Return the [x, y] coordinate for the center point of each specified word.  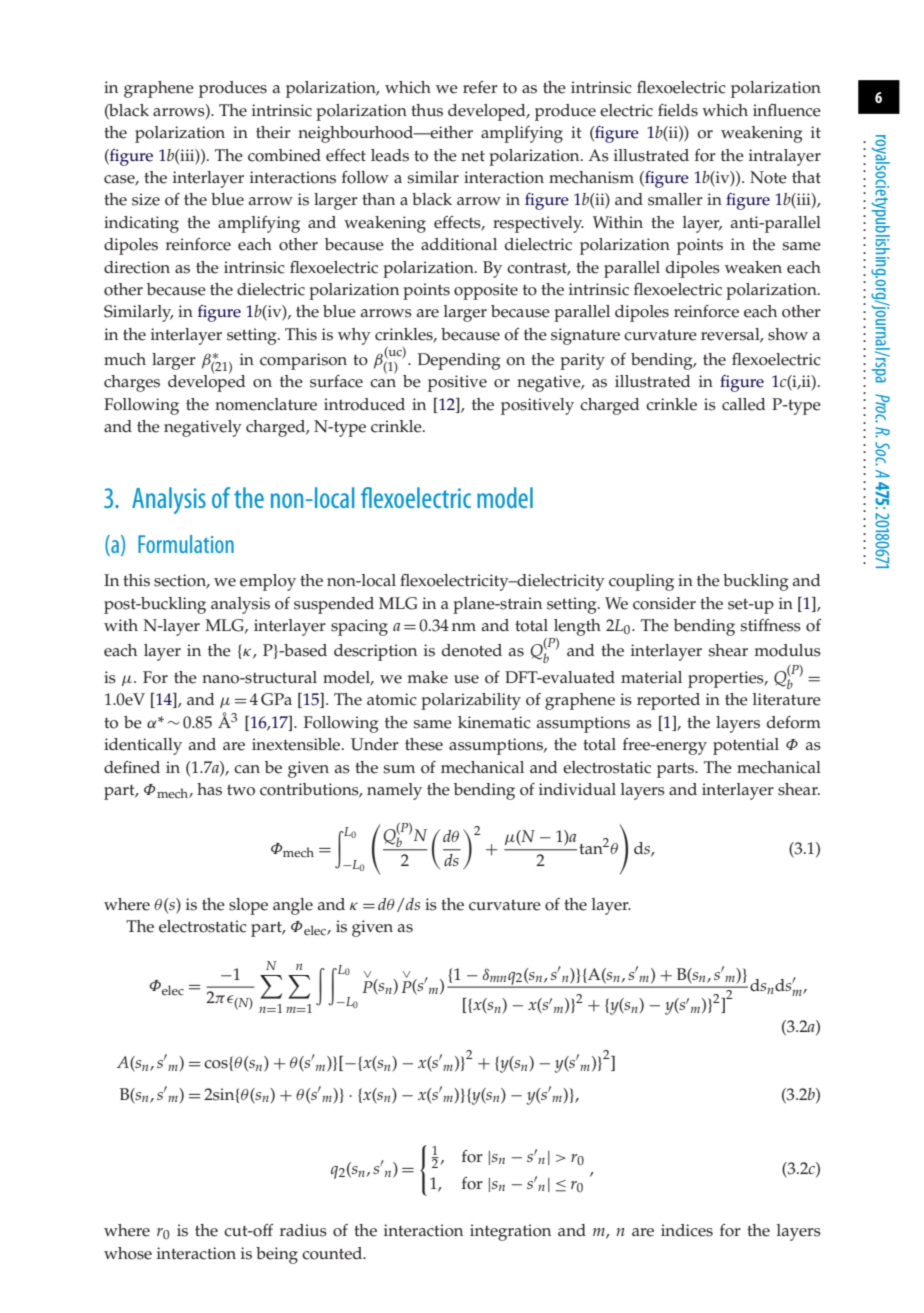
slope [248, 906]
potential [746, 746]
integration [510, 1232]
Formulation [186, 544]
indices [687, 1230]
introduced [364, 404]
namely [394, 791]
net [473, 156]
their [273, 132]
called [744, 404]
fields [678, 110]
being [277, 1255]
